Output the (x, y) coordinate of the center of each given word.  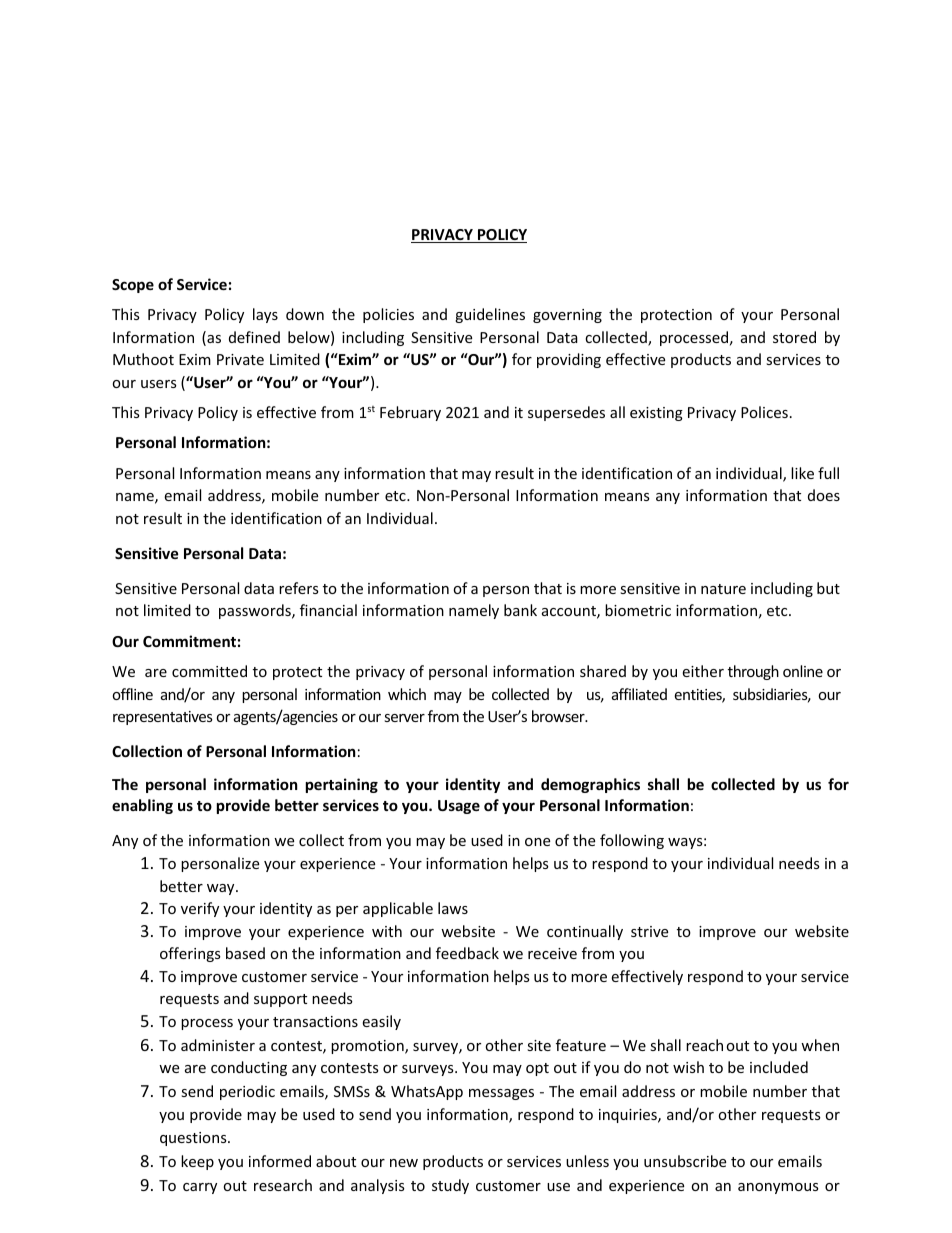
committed (209, 671)
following (632, 841)
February (410, 413)
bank (520, 610)
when (820, 1045)
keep (197, 1162)
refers (299, 588)
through (753, 672)
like (802, 473)
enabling (142, 806)
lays (265, 315)
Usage (459, 807)
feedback (467, 953)
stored (794, 337)
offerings (190, 954)
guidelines (490, 315)
